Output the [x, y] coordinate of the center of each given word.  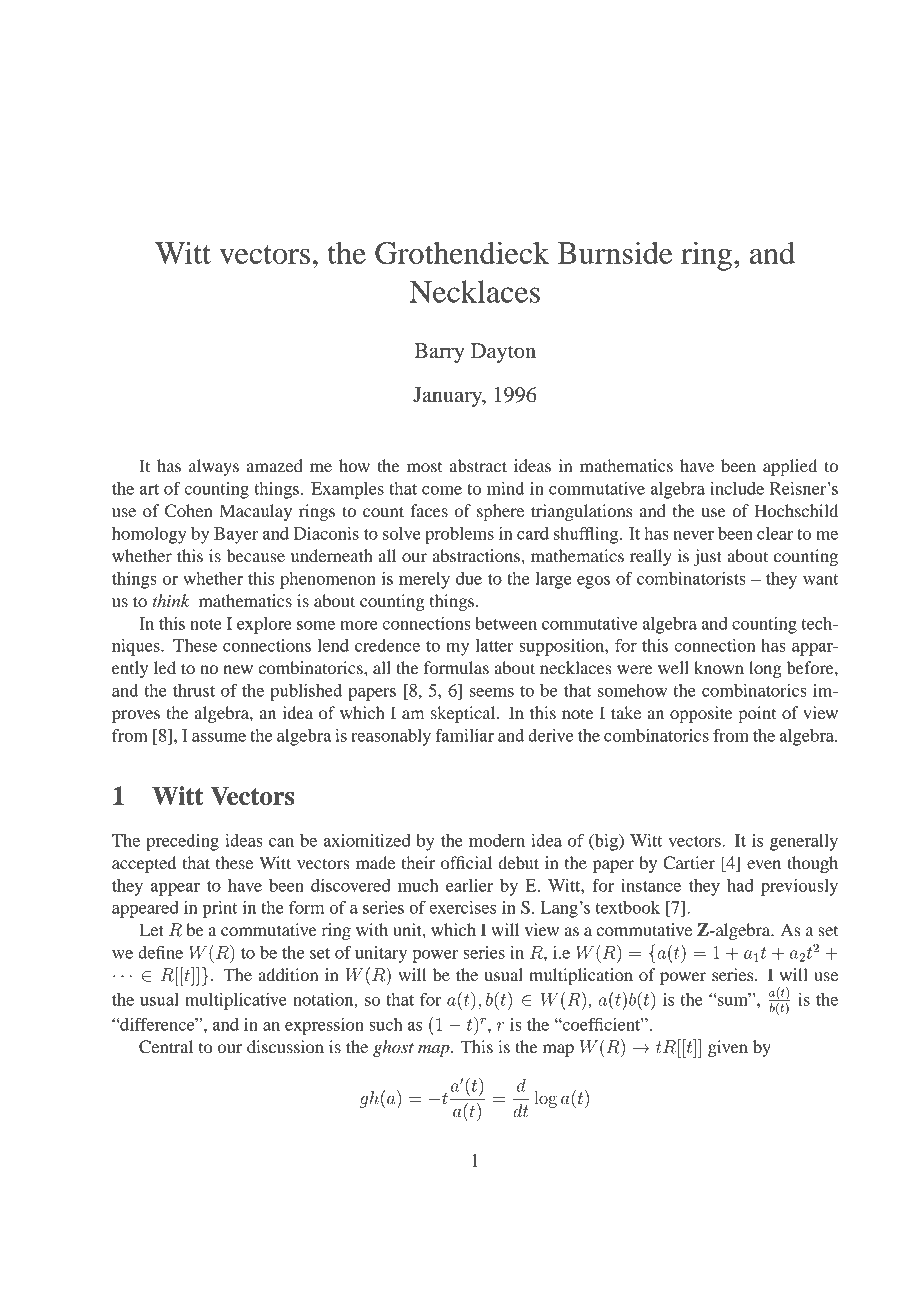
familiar [465, 735]
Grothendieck [462, 253]
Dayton [503, 353]
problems [459, 535]
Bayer [236, 535]
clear [775, 533]
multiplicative [236, 1001]
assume [219, 737]
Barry [439, 353]
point [757, 714]
